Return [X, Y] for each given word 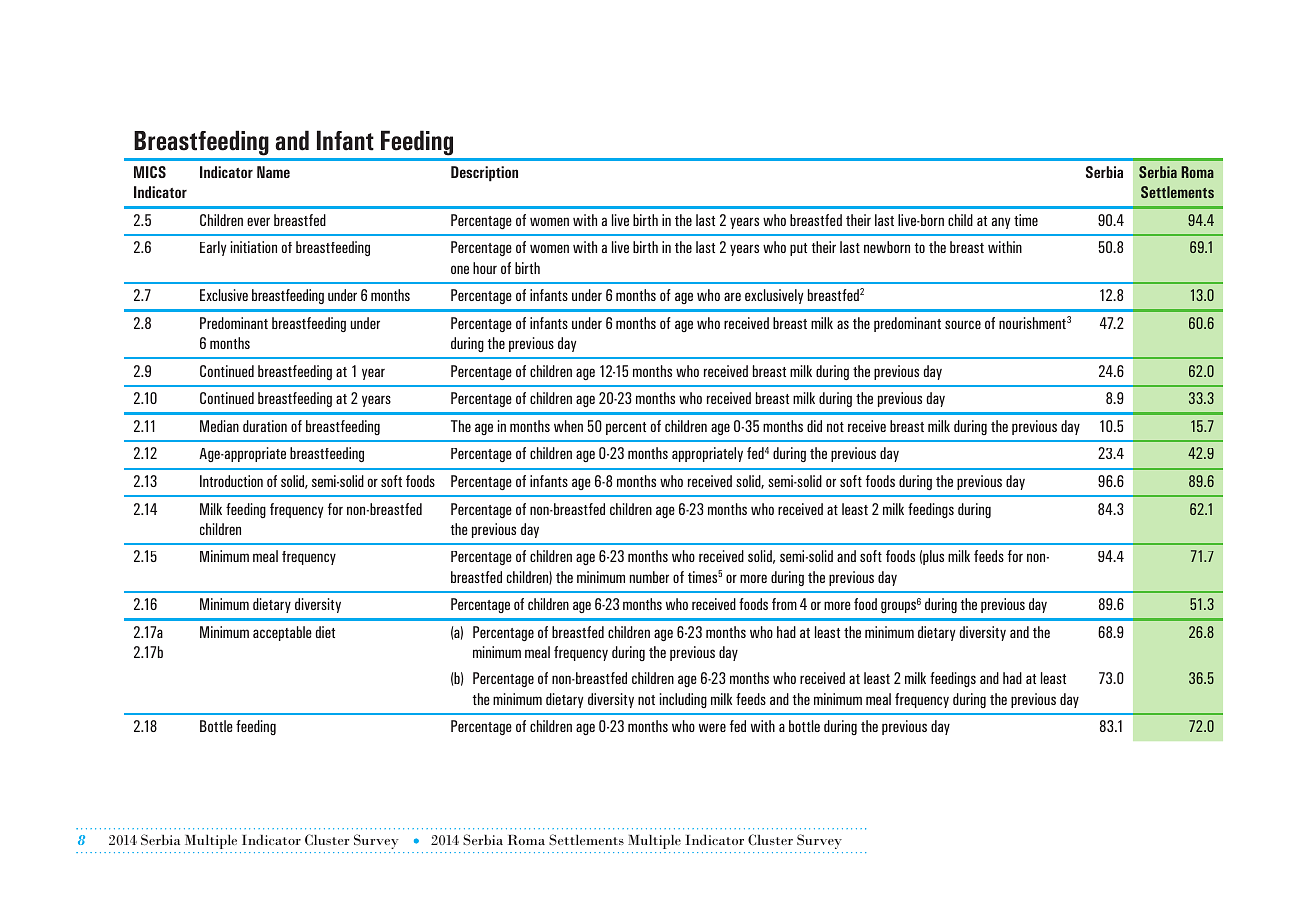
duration [265, 426]
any [1001, 223]
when [568, 426]
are [732, 296]
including [683, 700]
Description [484, 174]
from [784, 604]
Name [273, 172]
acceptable [282, 633]
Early [213, 248]
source [963, 324]
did [814, 426]
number [649, 577]
